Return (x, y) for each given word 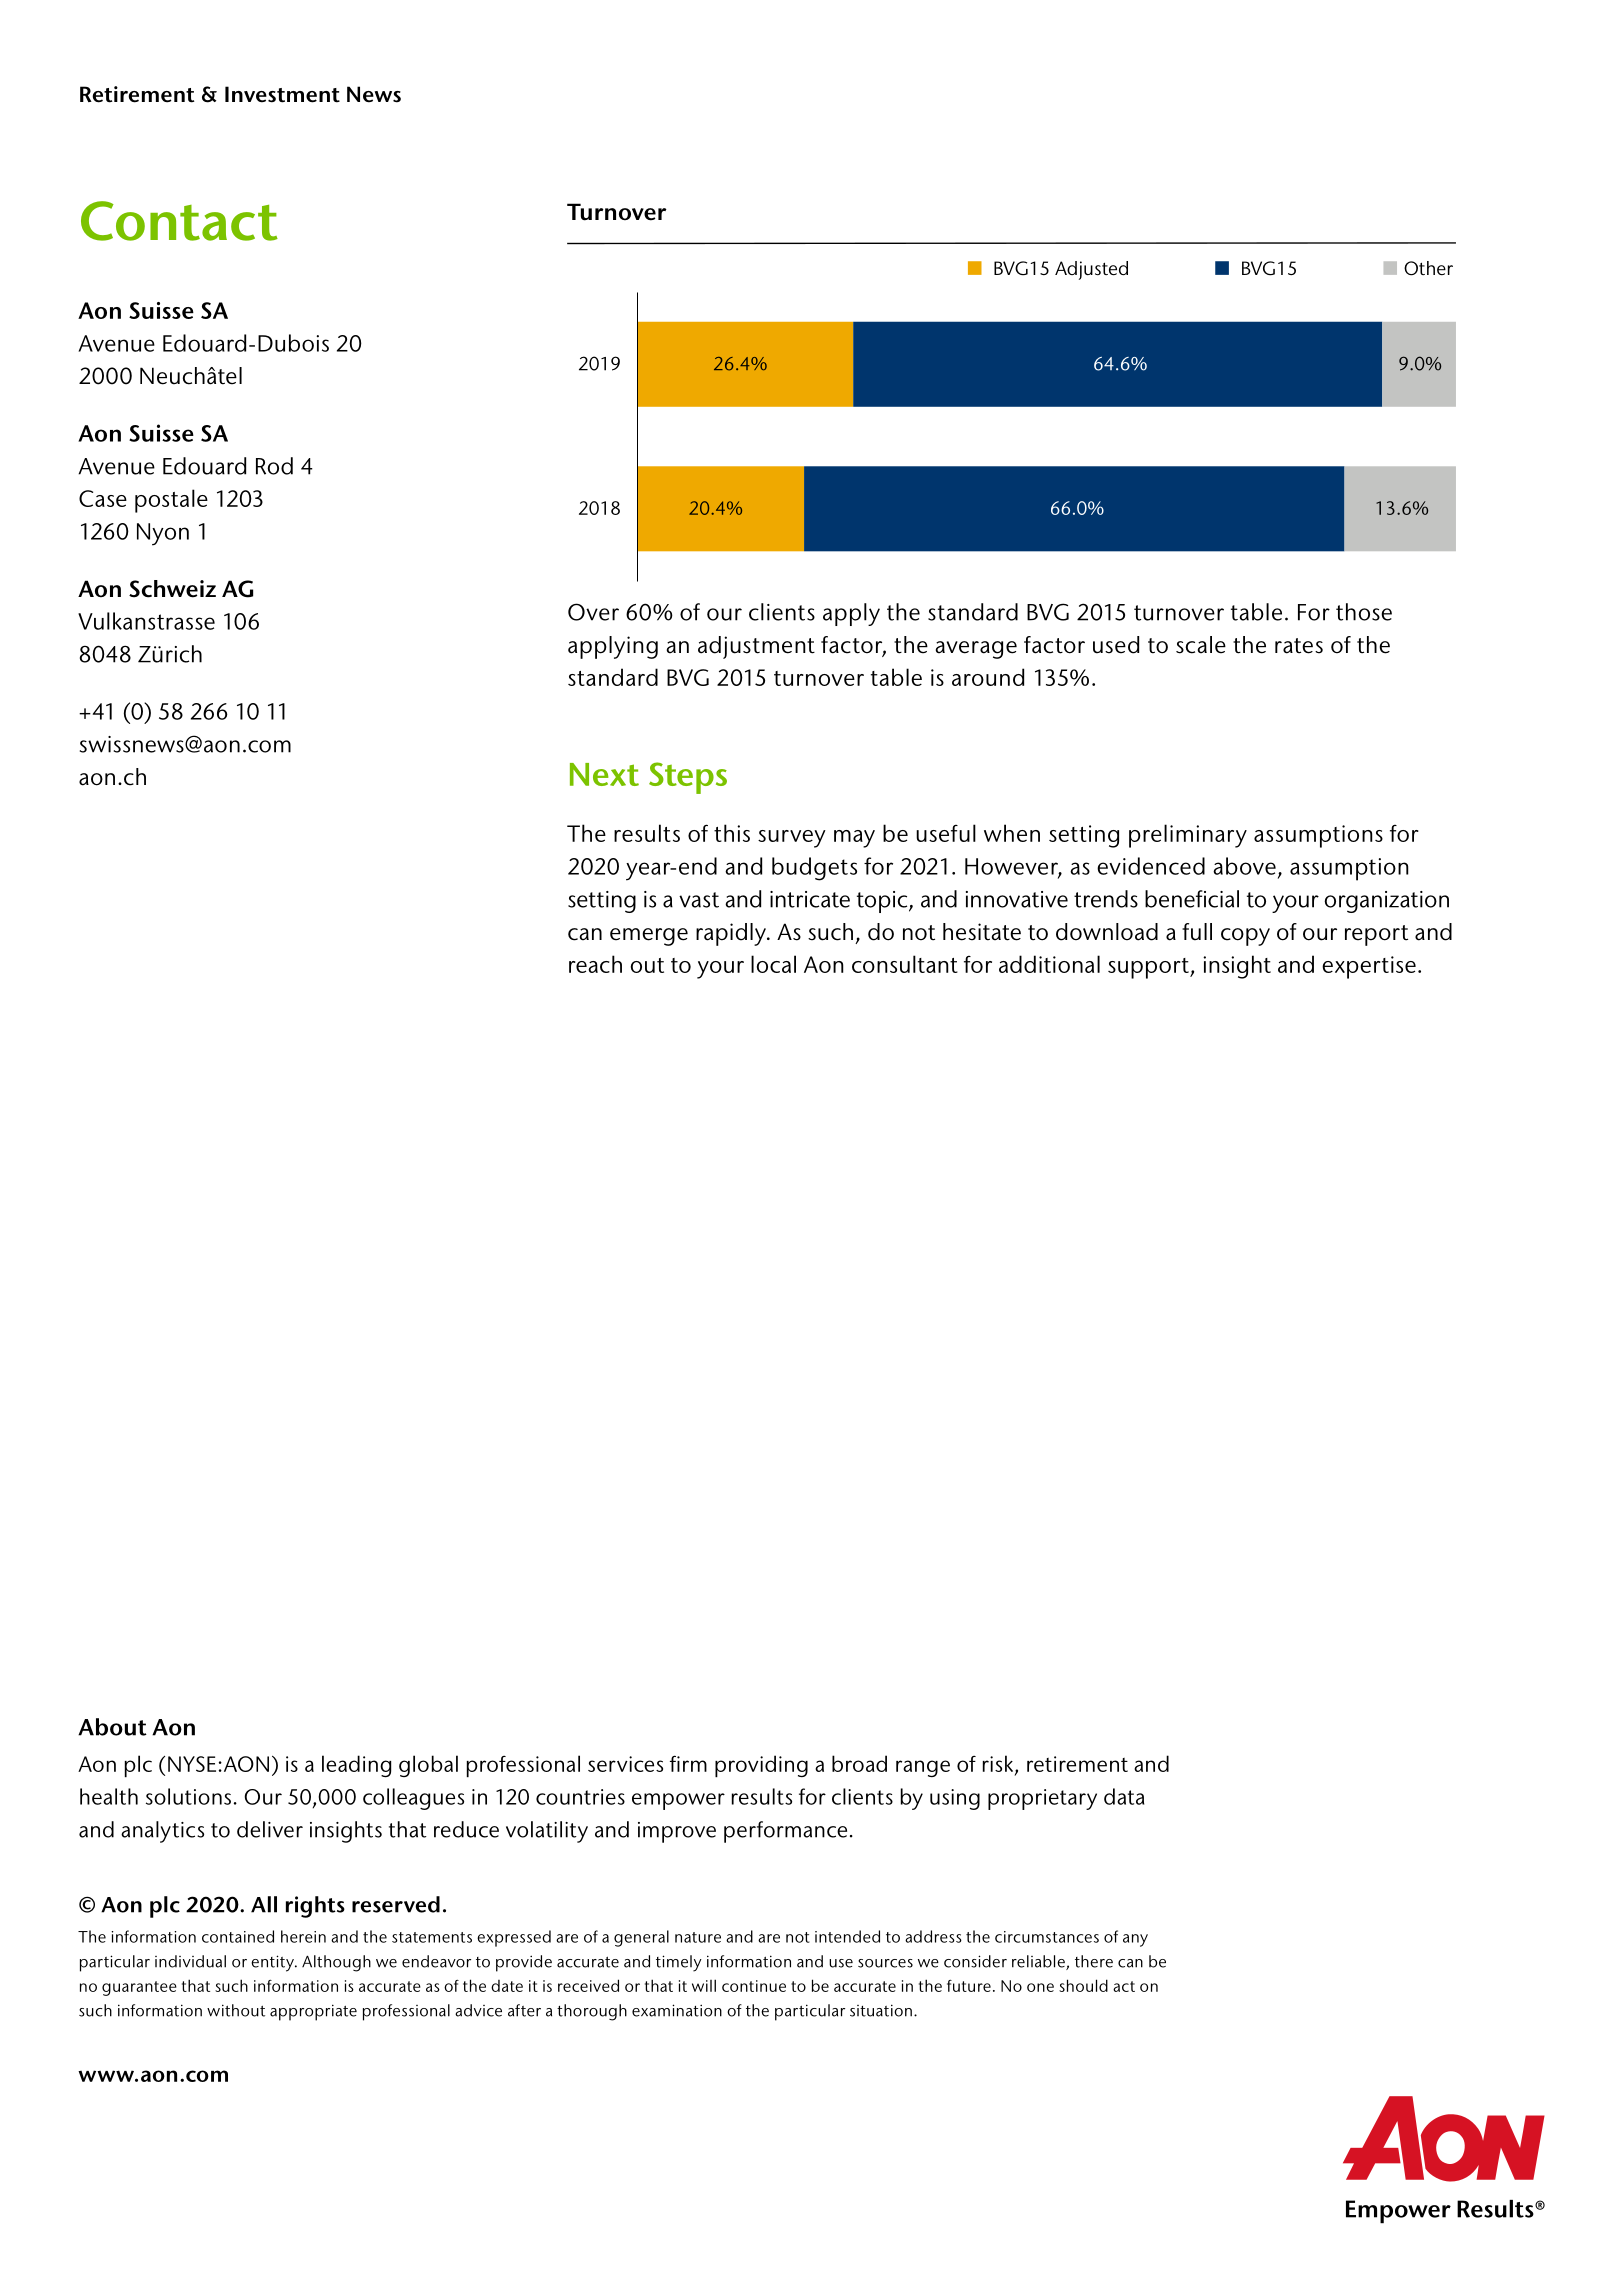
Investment (282, 94)
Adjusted (1091, 270)
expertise (1369, 967)
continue (754, 1986)
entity (273, 1963)
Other (1428, 268)
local (773, 964)
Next (604, 774)
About (112, 1727)
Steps (688, 778)
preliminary (1188, 836)
